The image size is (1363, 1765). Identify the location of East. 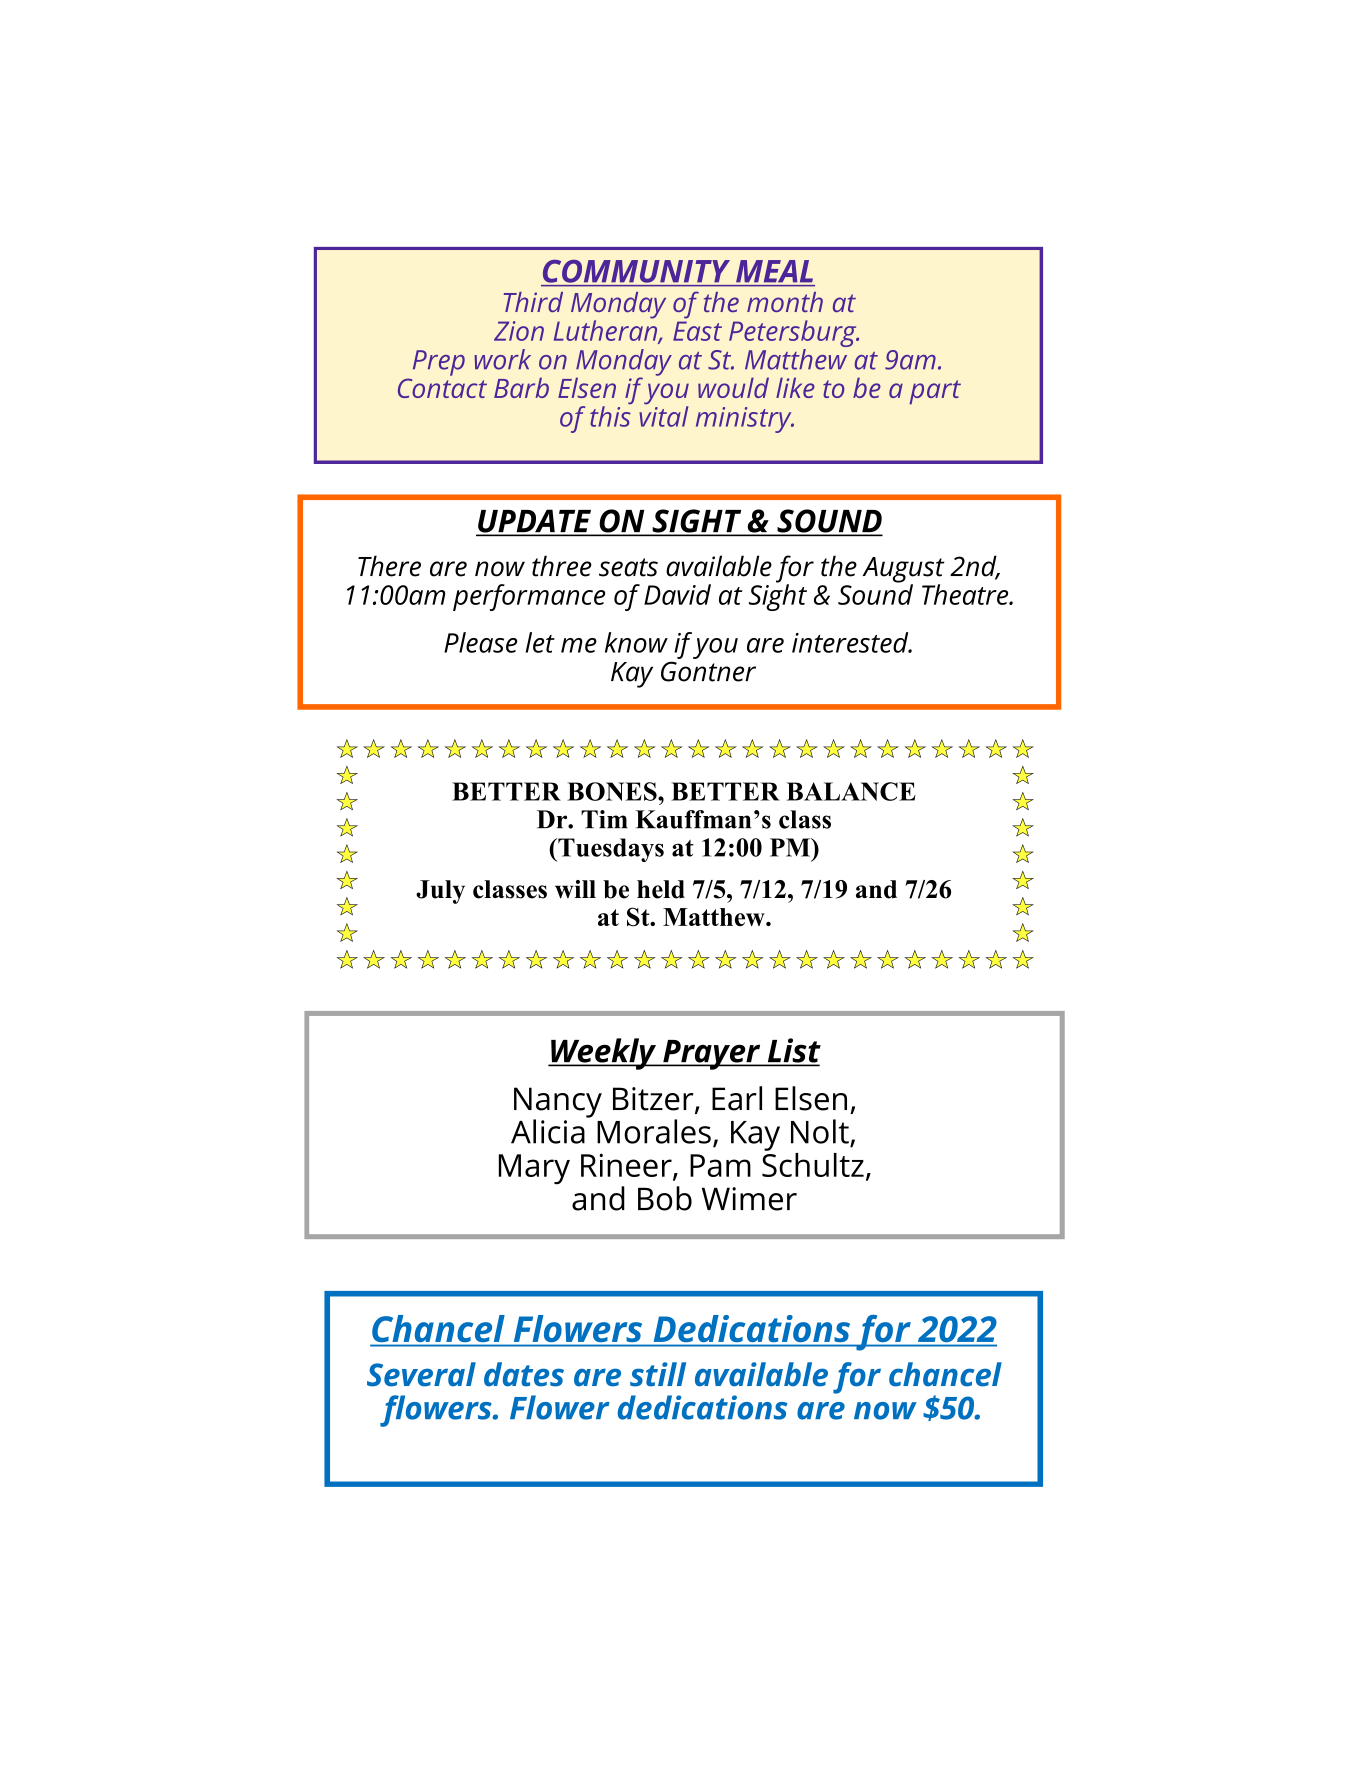
(697, 331).
